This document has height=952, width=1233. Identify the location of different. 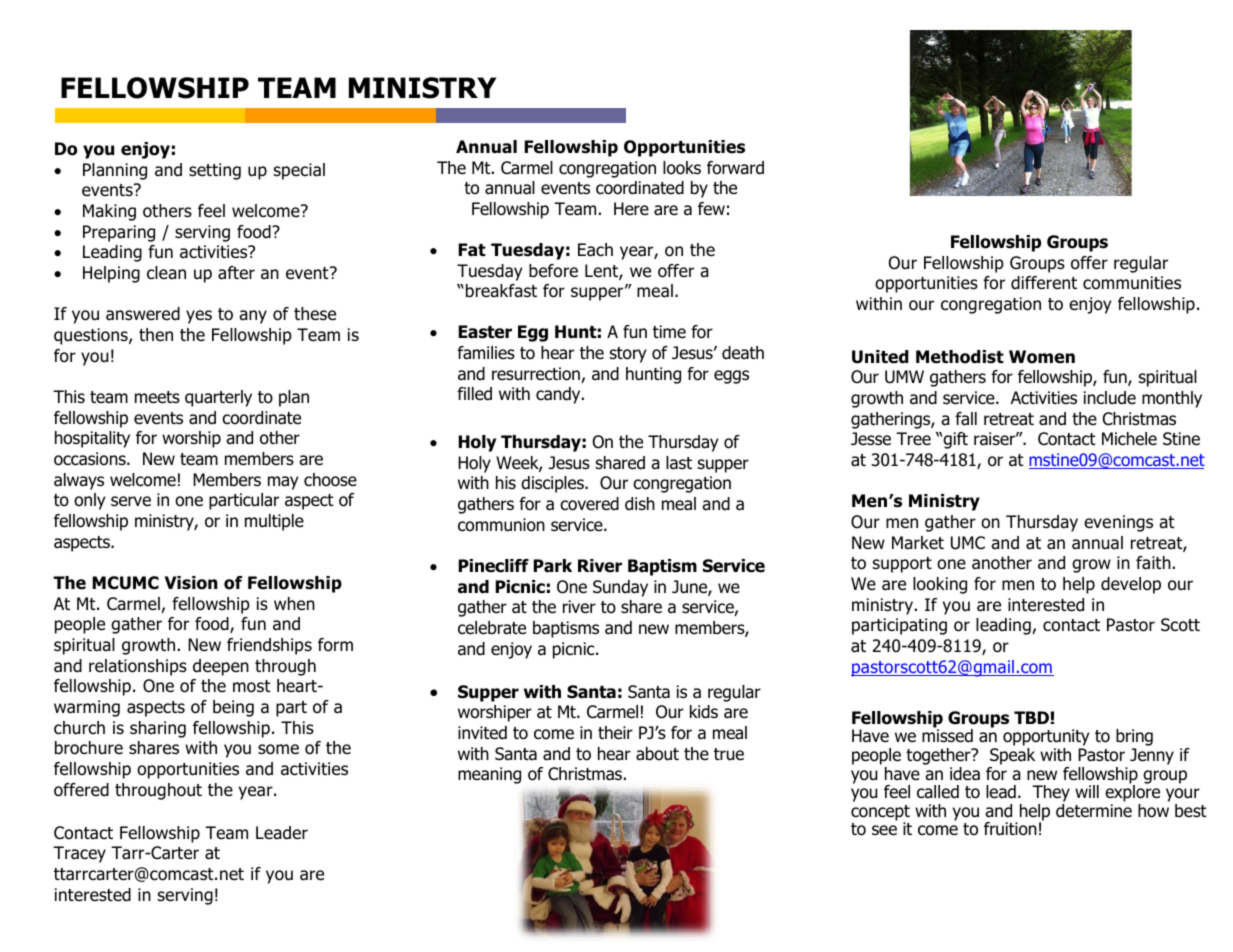
(1044, 283).
